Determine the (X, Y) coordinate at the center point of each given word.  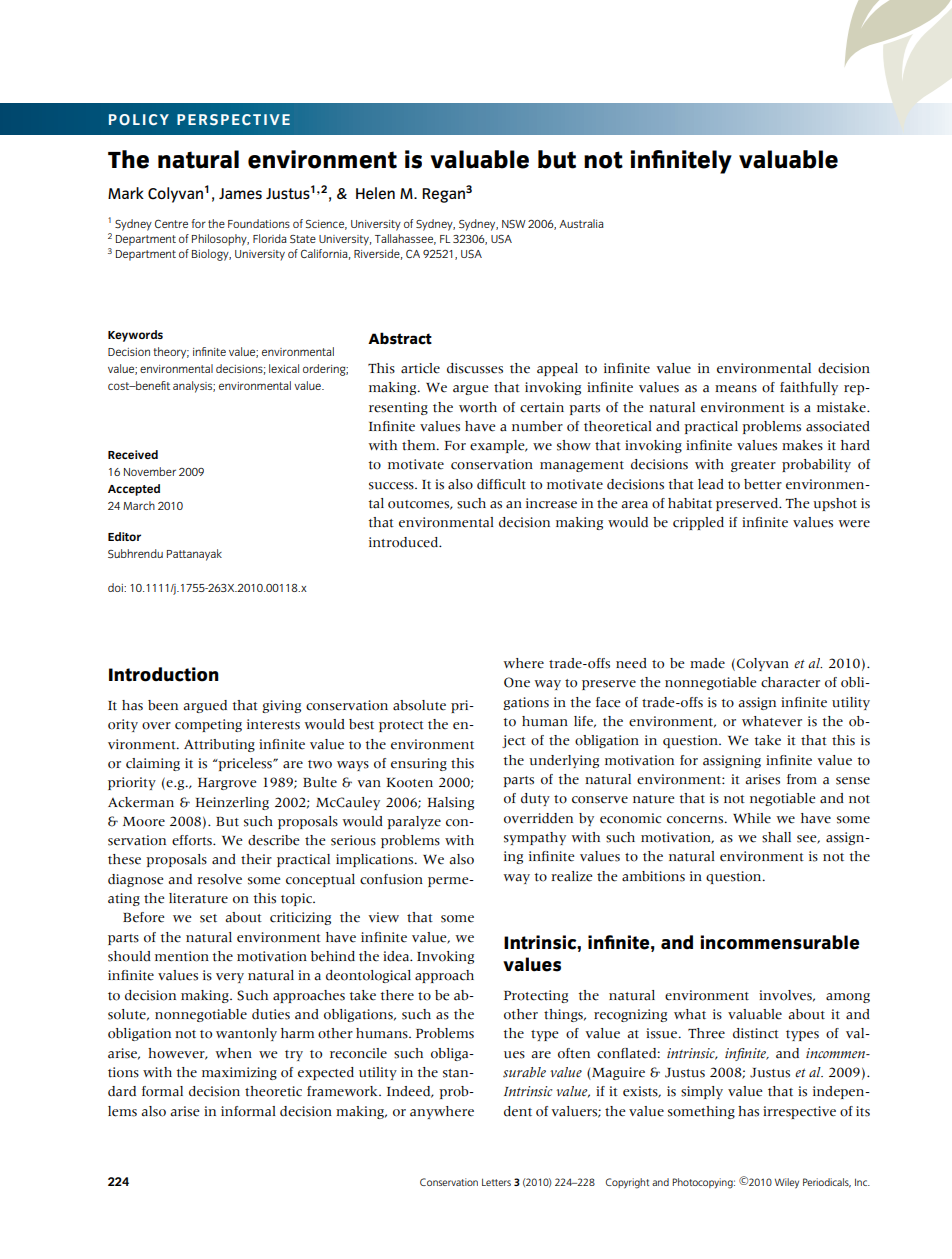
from (802, 779)
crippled (698, 523)
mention (182, 956)
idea (397, 956)
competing (208, 725)
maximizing (239, 1073)
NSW (514, 224)
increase (551, 503)
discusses (475, 368)
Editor (124, 536)
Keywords (135, 336)
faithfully (809, 388)
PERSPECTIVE (233, 119)
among (848, 998)
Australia (581, 223)
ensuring (419, 764)
